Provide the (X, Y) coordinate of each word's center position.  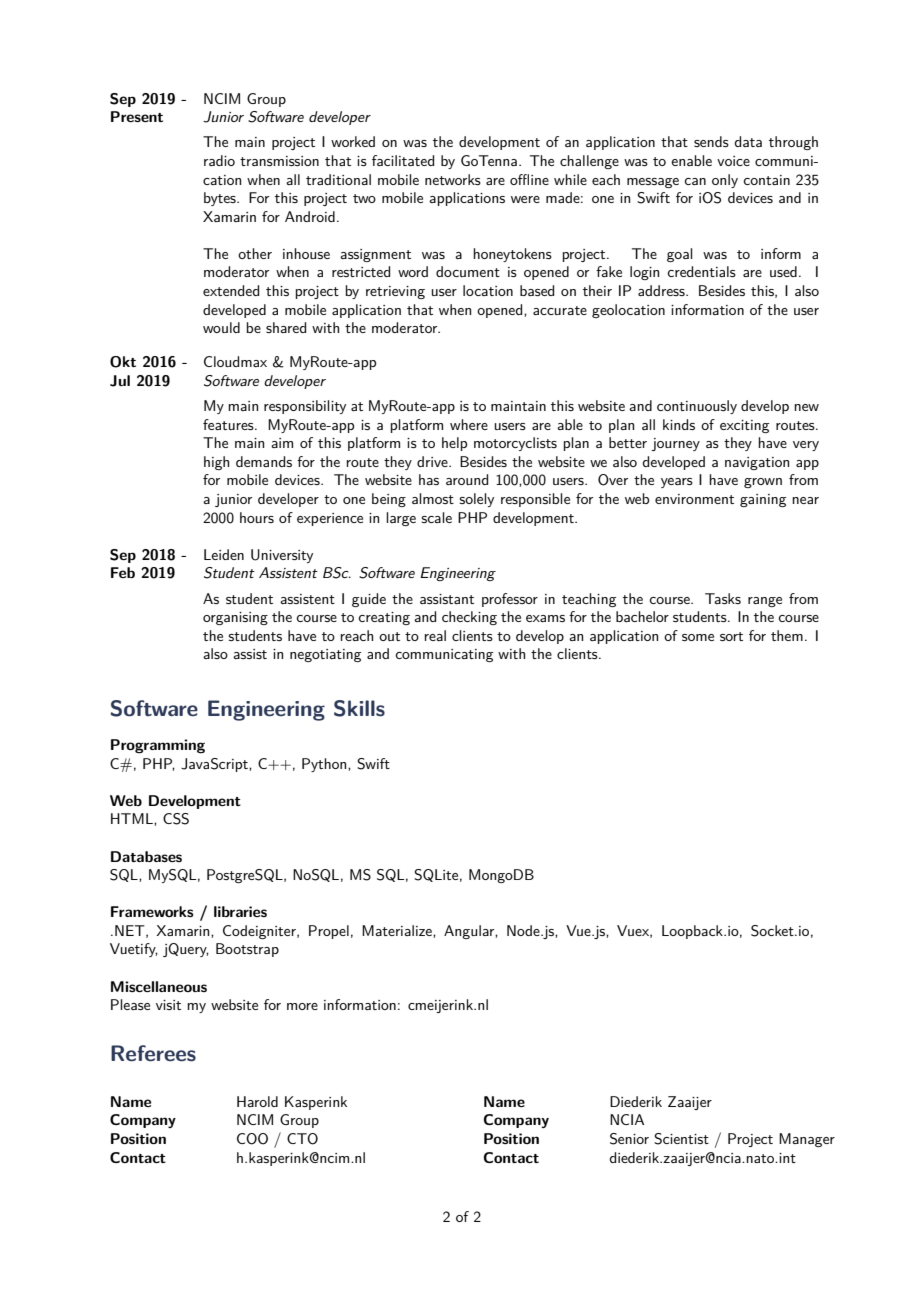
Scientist (681, 1139)
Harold (257, 1101)
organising (235, 618)
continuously (697, 407)
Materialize (398, 930)
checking (469, 618)
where (469, 424)
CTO (302, 1139)
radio (219, 160)
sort (731, 636)
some (698, 637)
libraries (240, 911)
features (229, 424)
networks (453, 179)
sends (711, 141)
